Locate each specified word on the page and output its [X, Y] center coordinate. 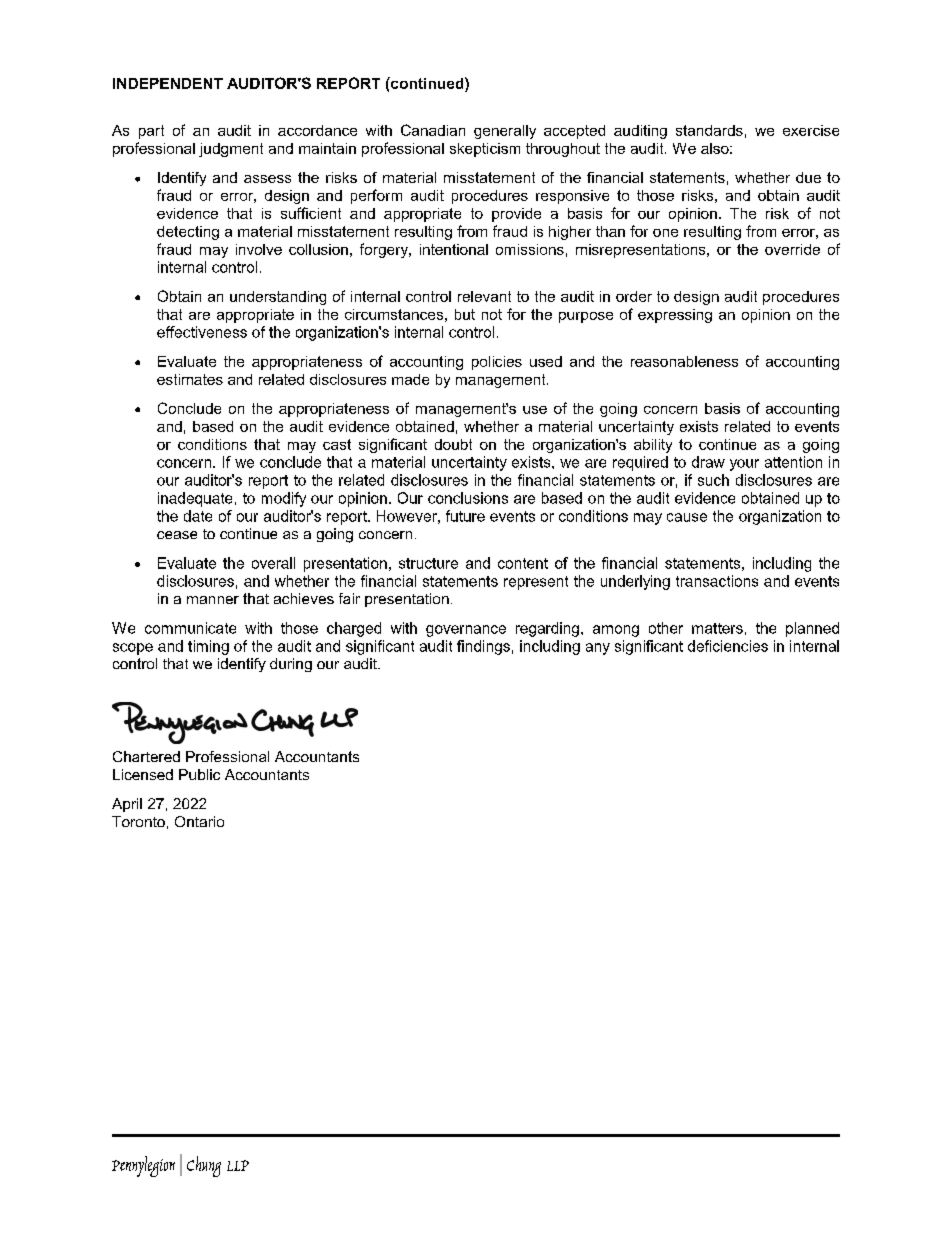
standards [709, 130]
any [598, 649]
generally [505, 132]
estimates [190, 379]
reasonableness [684, 361]
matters [717, 628]
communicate [190, 628]
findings [483, 647]
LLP [238, 1165]
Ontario [199, 821]
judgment [231, 150]
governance [466, 631]
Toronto [138, 821]
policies [497, 363]
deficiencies [728, 646]
